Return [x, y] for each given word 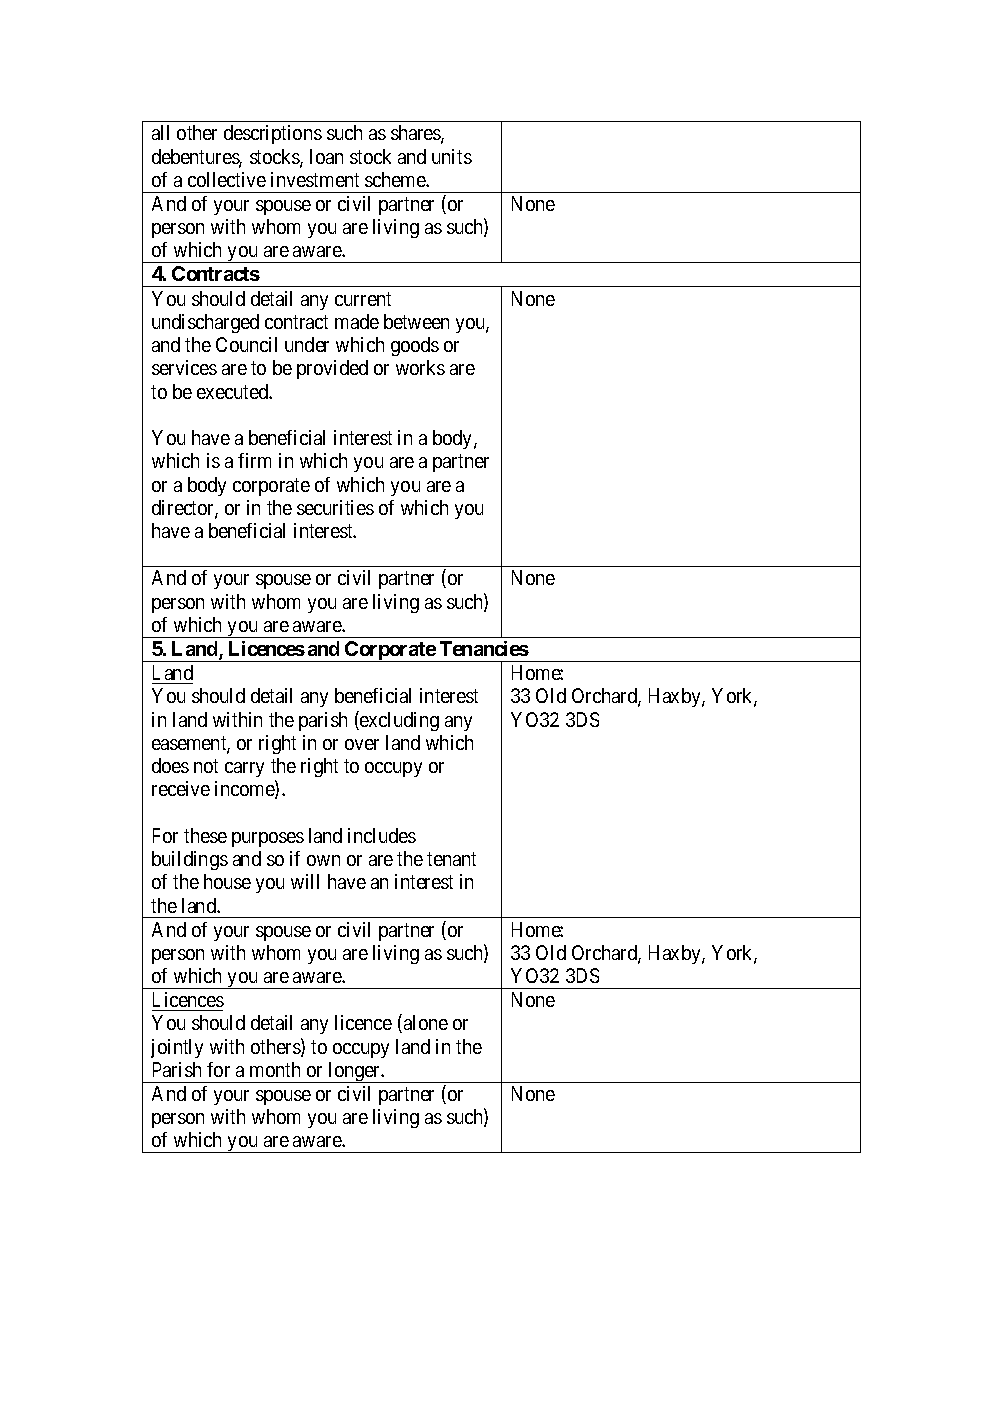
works [420, 367]
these [205, 835]
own [323, 860]
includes [382, 835]
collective [227, 179]
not [206, 766]
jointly [177, 1048]
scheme [396, 179]
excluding [398, 721]
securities [335, 507]
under [307, 344]
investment [315, 179]
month [275, 1069]
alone [426, 1022]
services [184, 367]
